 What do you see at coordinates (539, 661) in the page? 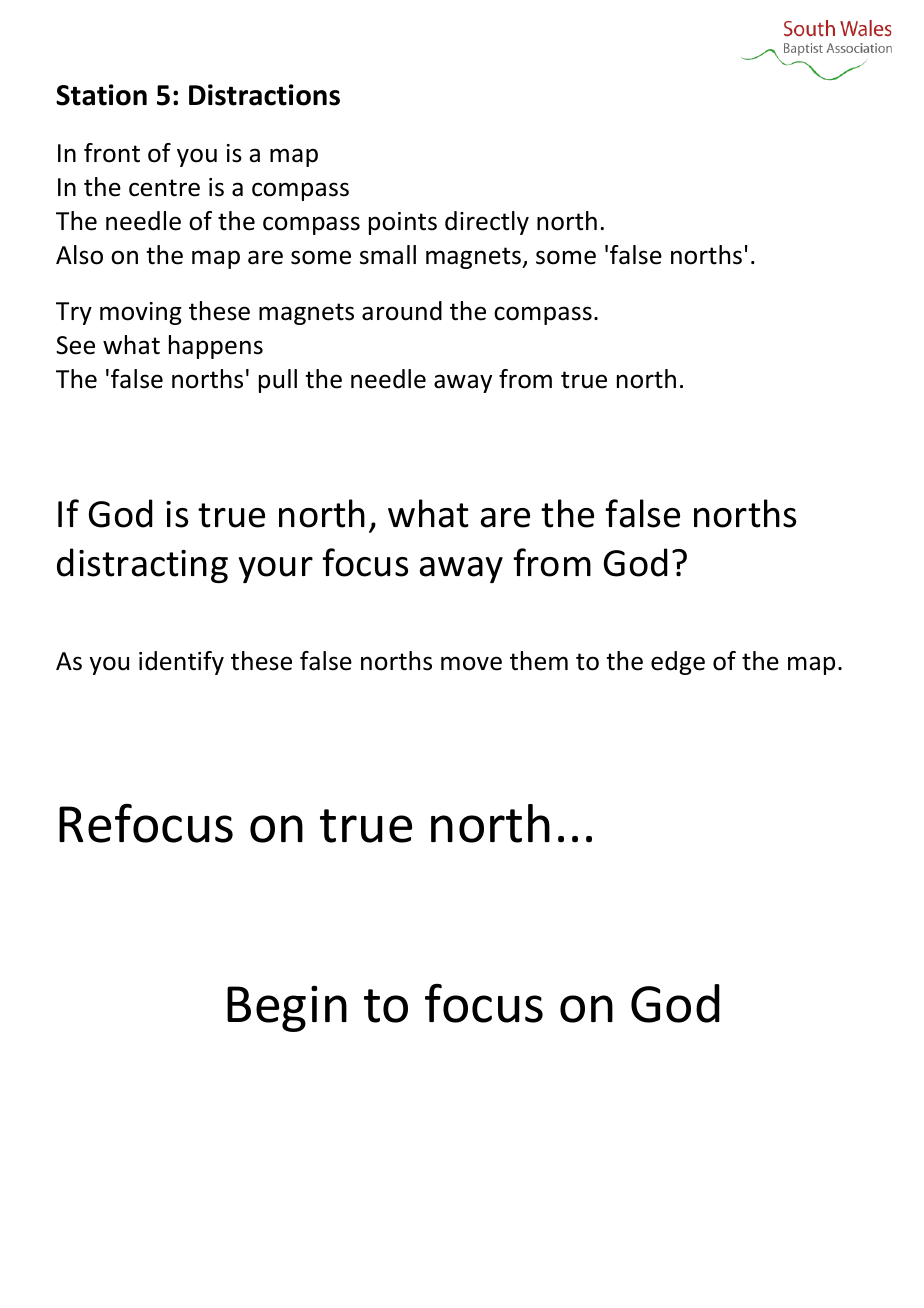
I see `them` at bounding box center [539, 661].
